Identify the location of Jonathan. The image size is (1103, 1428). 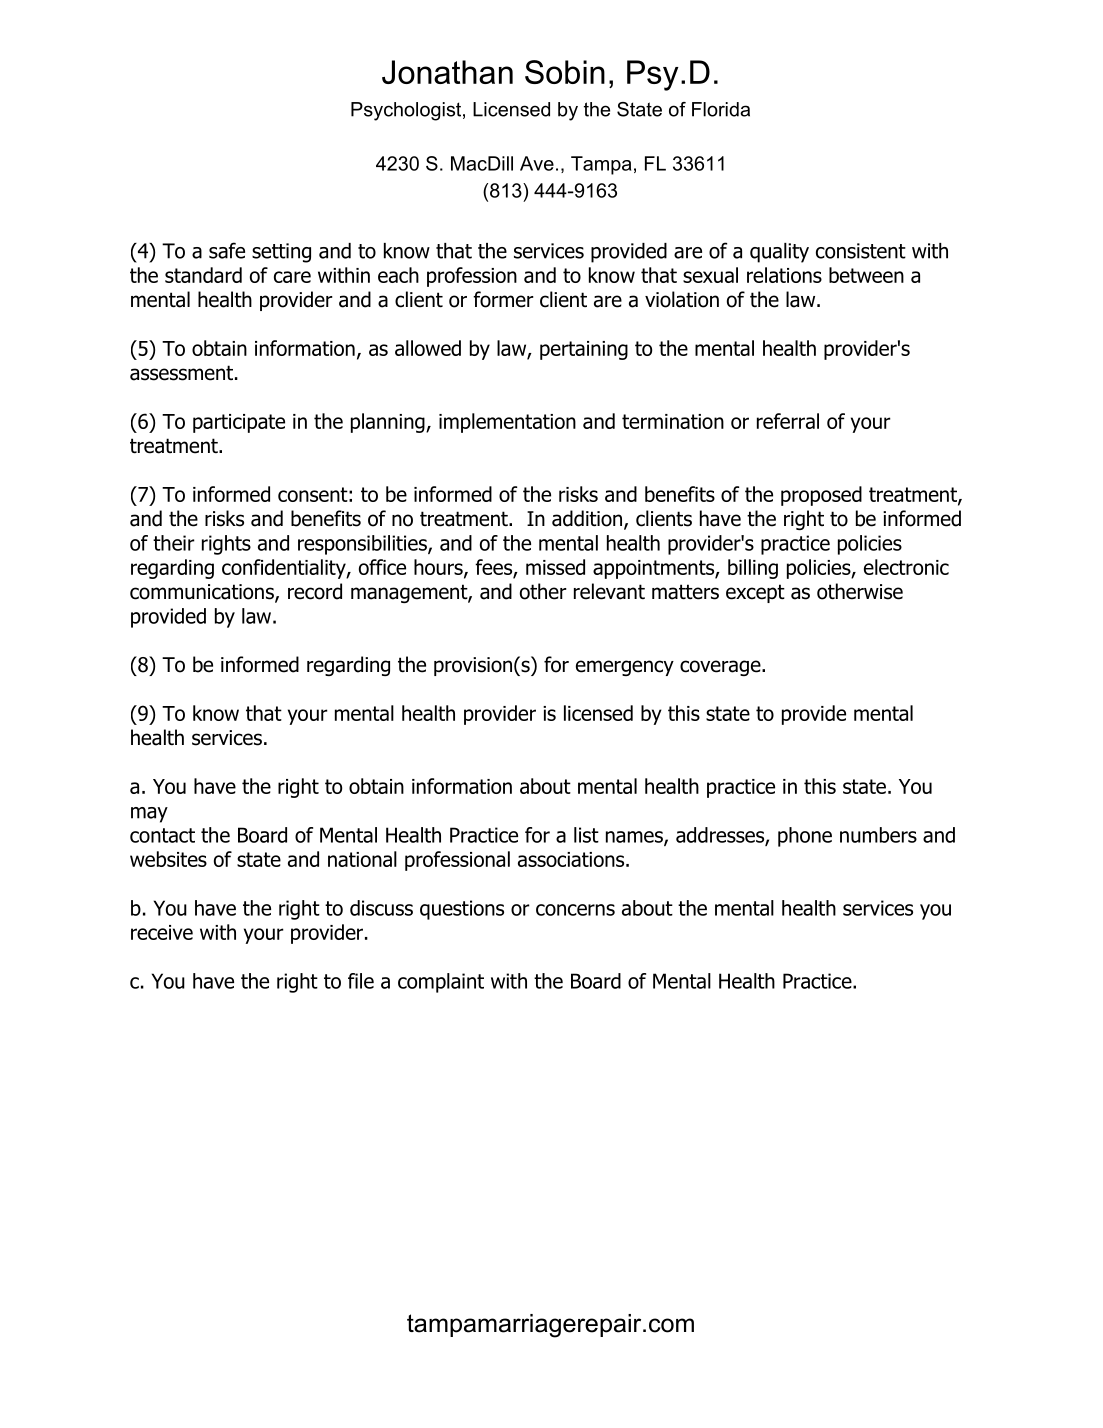
(447, 72).
